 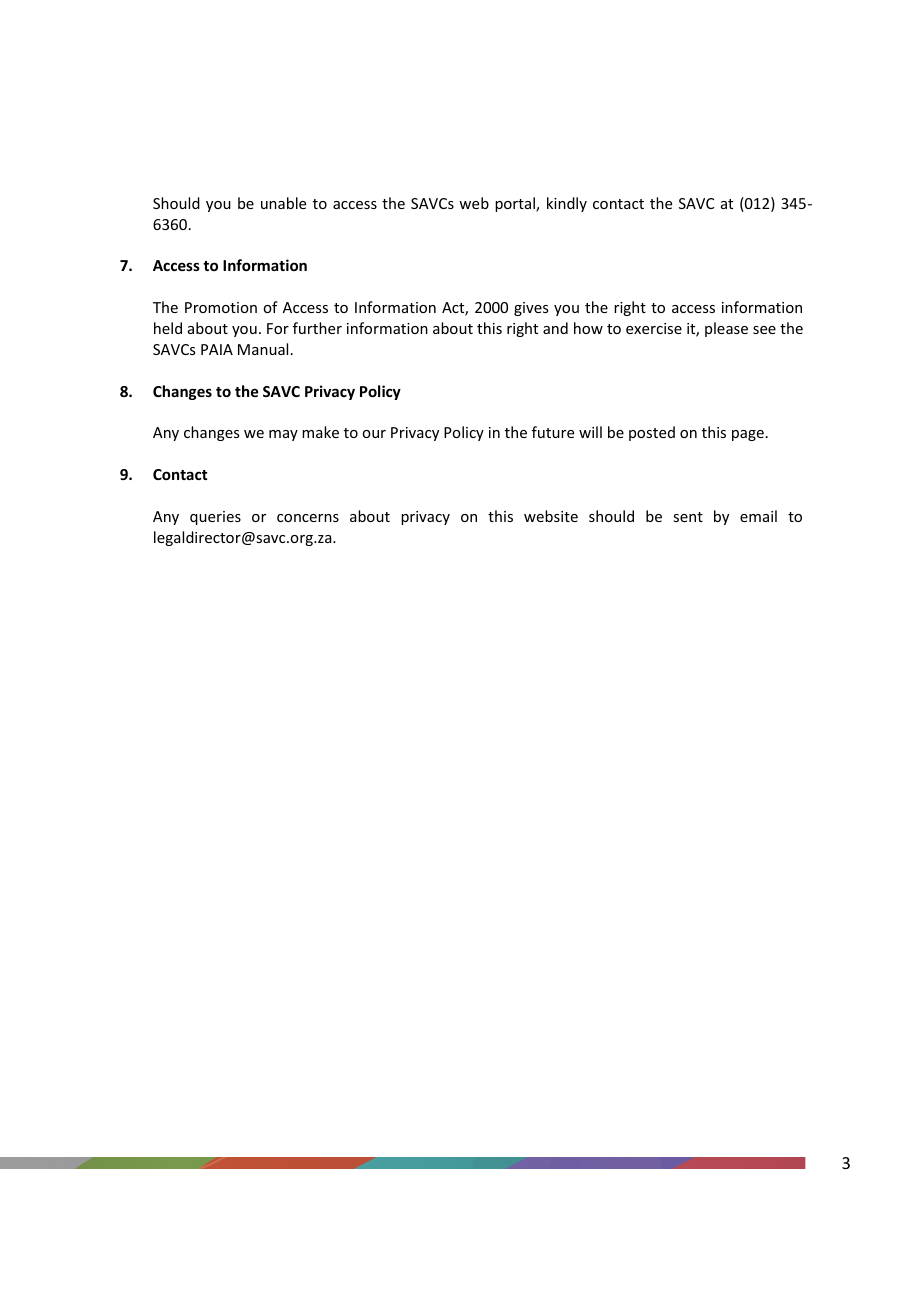 What do you see at coordinates (217, 349) in the screenshot?
I see `PAIA` at bounding box center [217, 349].
